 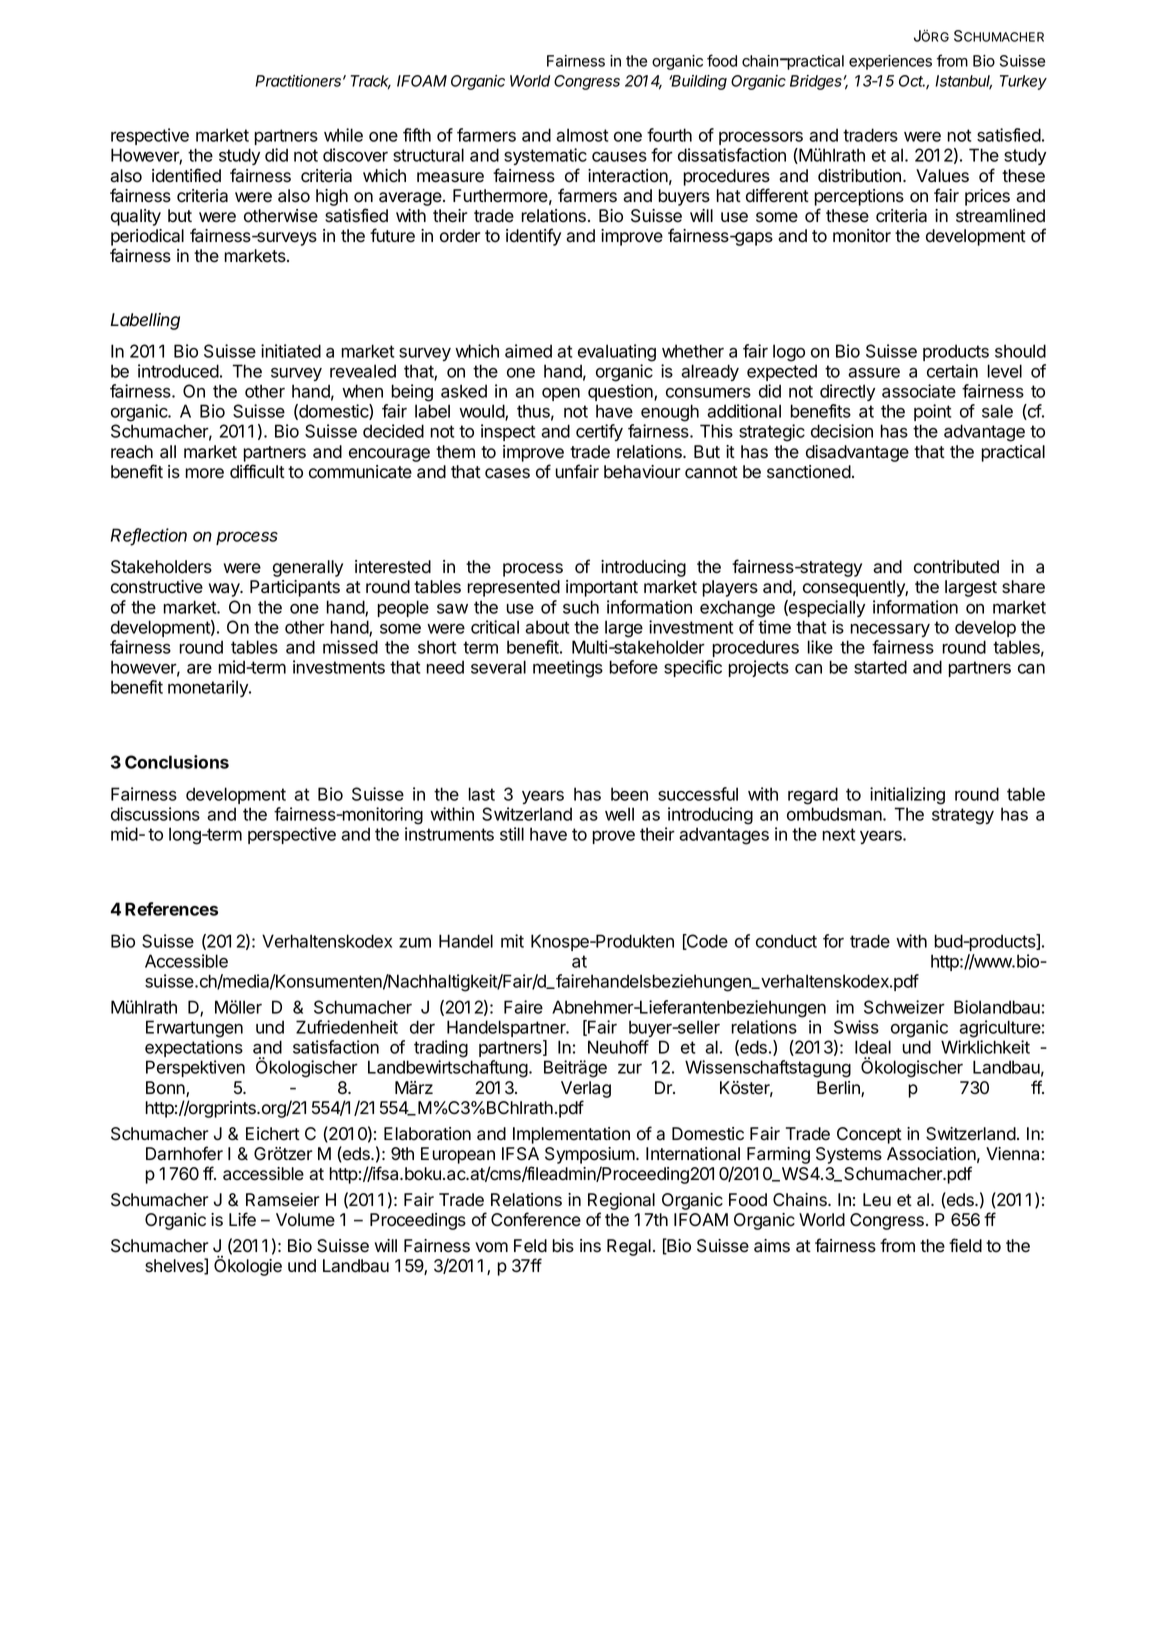 What do you see at coordinates (956, 567) in the screenshot?
I see `contributed` at bounding box center [956, 567].
